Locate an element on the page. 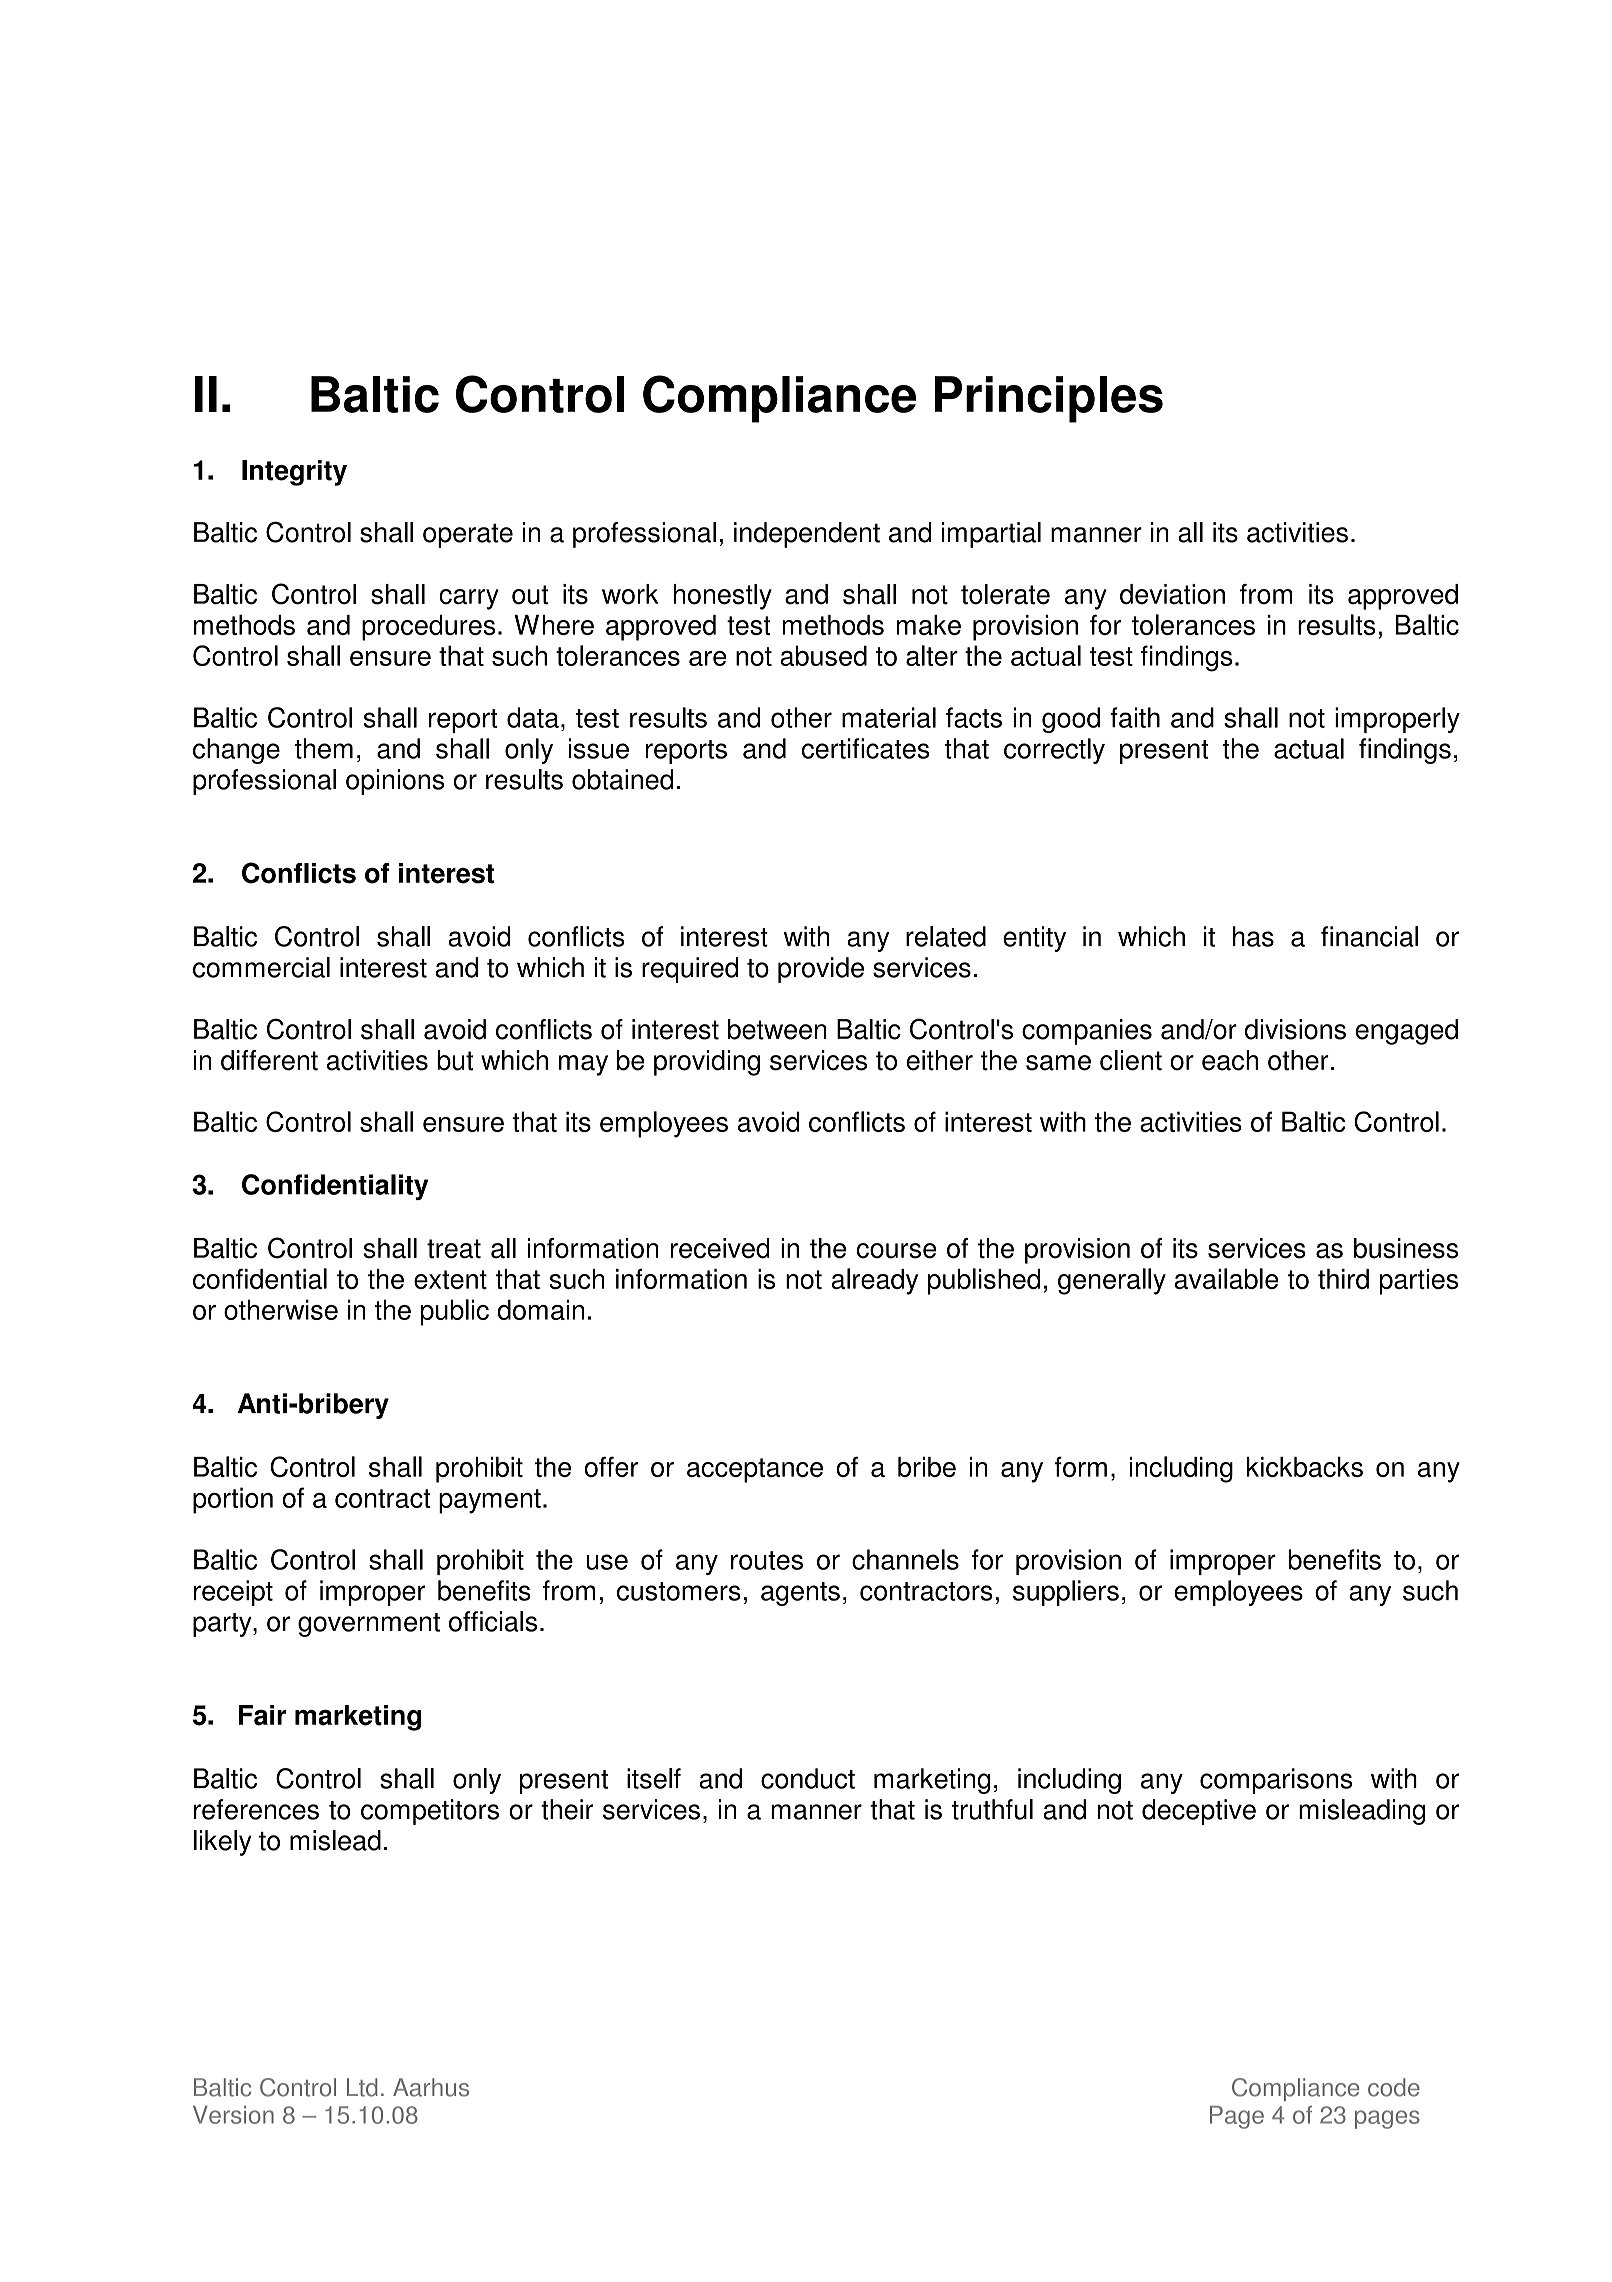 This document has height=2282, width=1612. Integrity is located at coordinates (294, 473).
